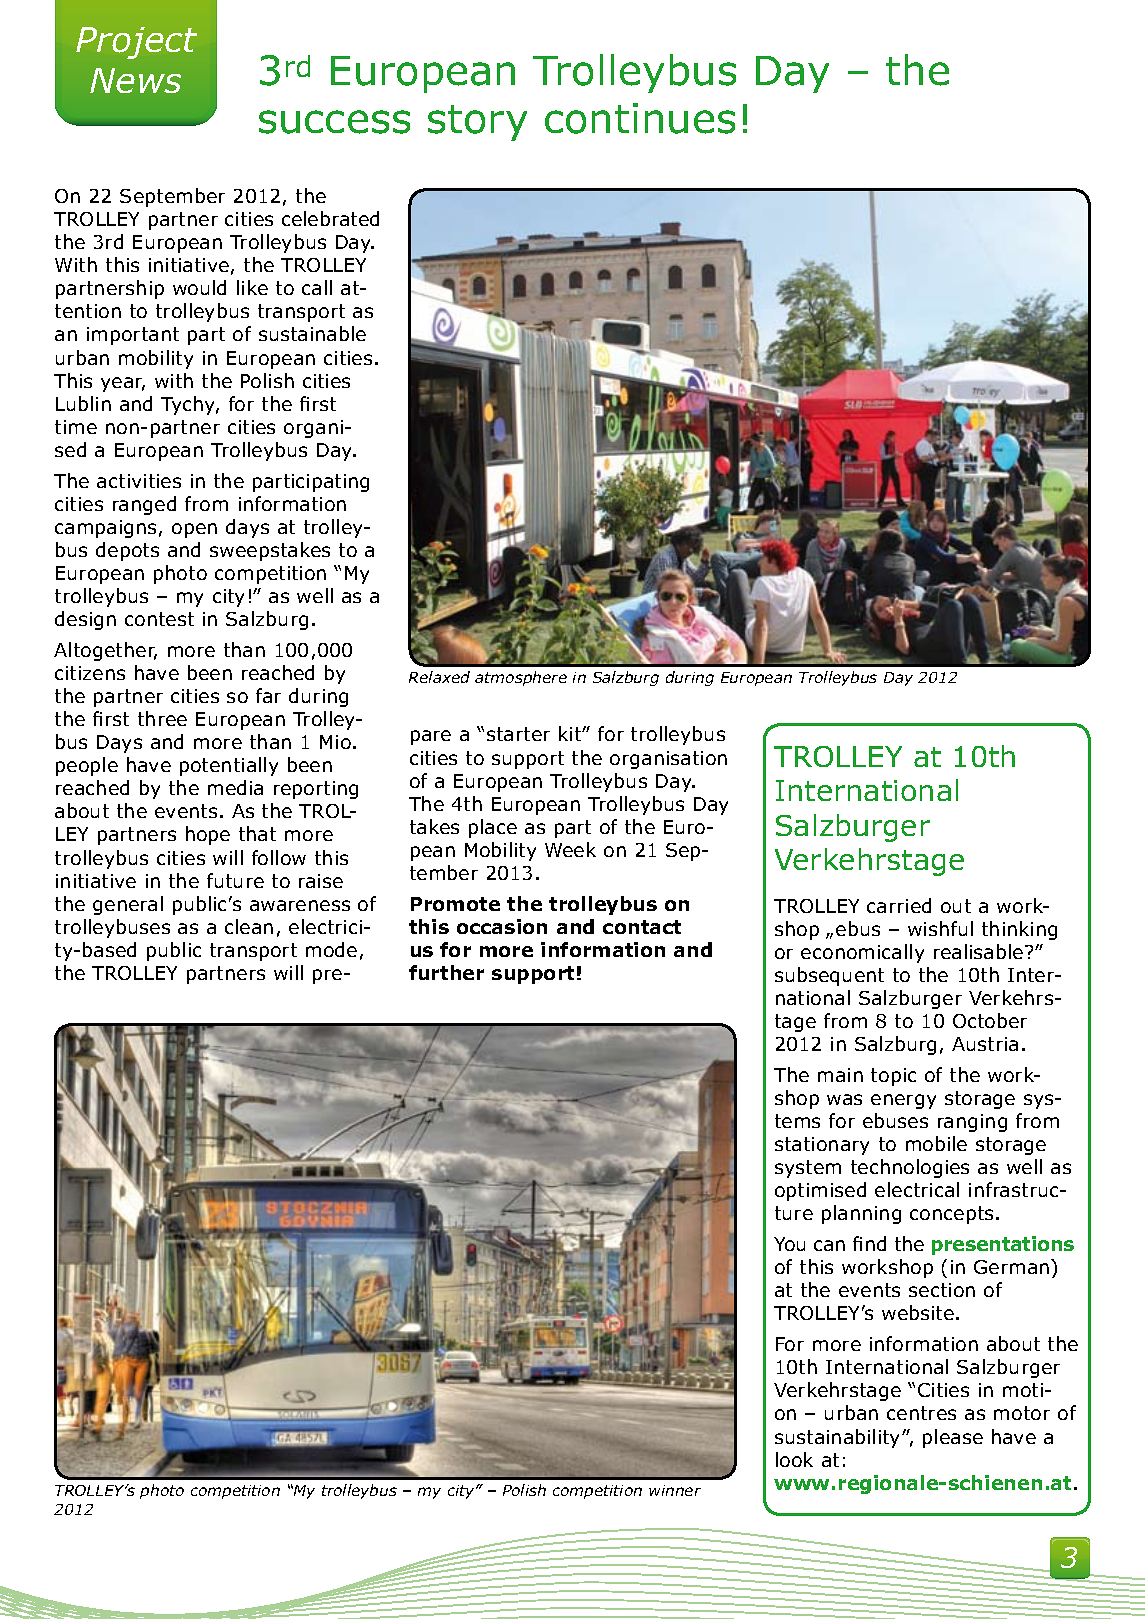  What do you see at coordinates (675, 1490) in the image?
I see `winner` at bounding box center [675, 1490].
